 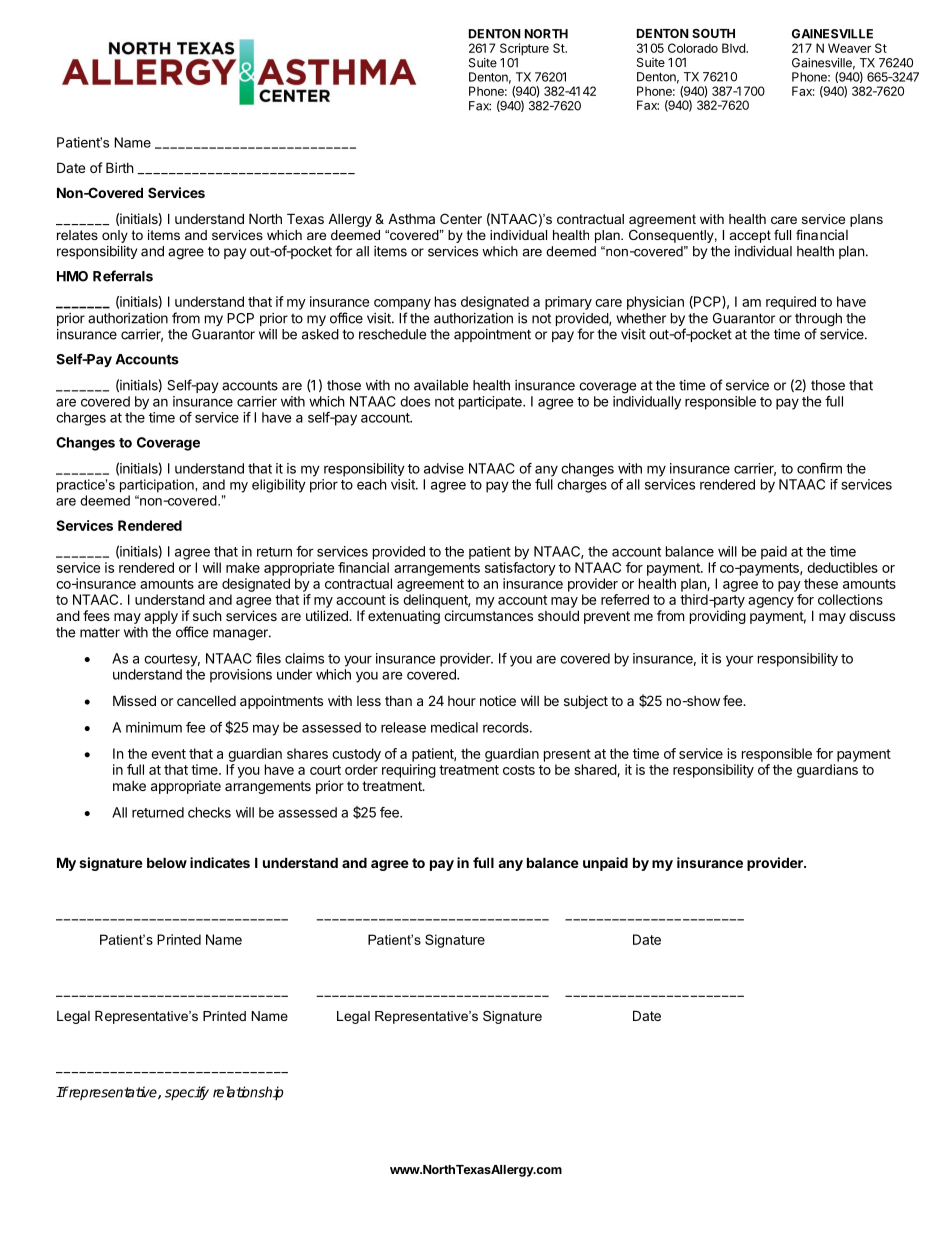 I want to click on relationship, so click(x=248, y=1093).
